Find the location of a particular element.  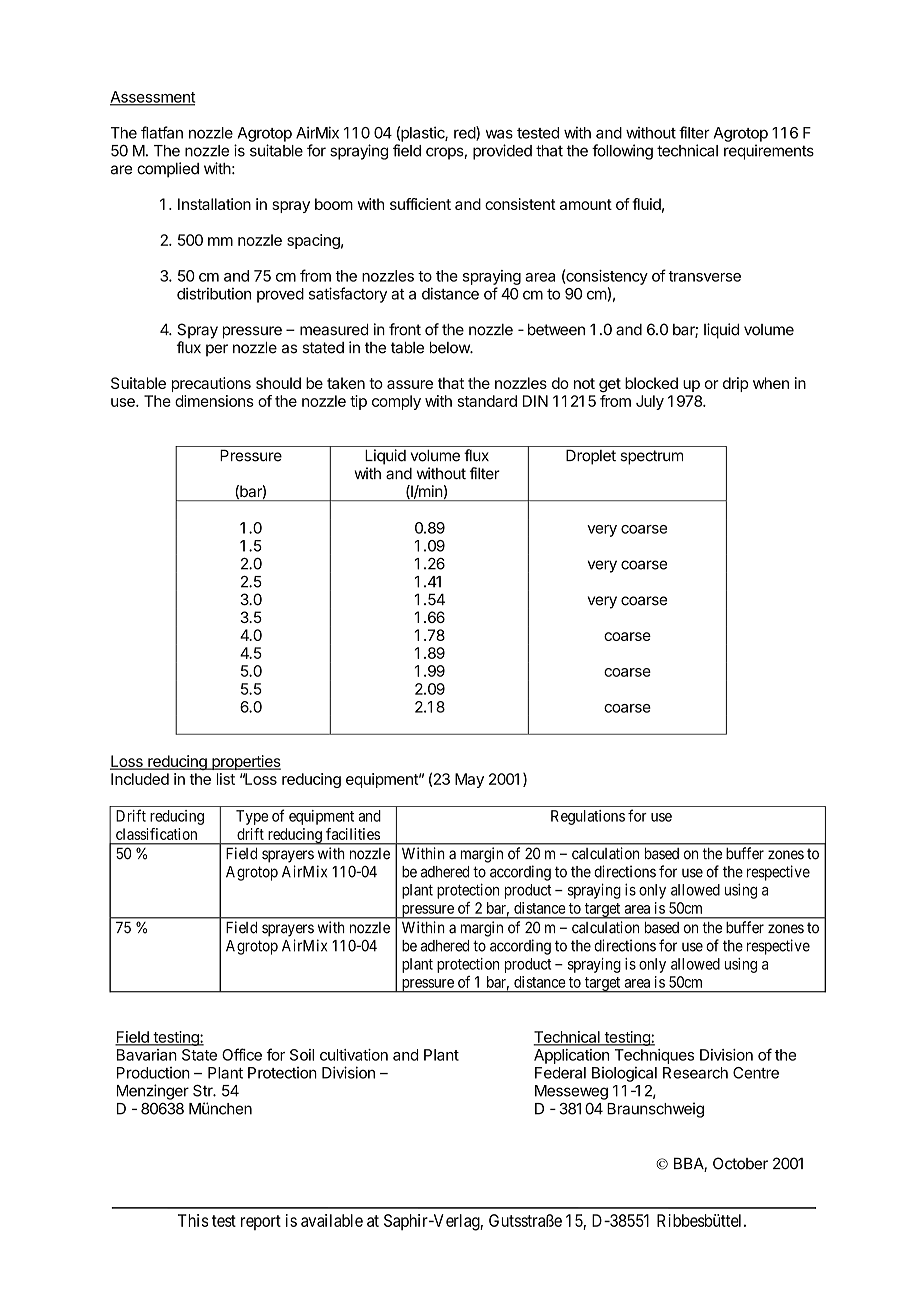

This is located at coordinates (193, 1220).
